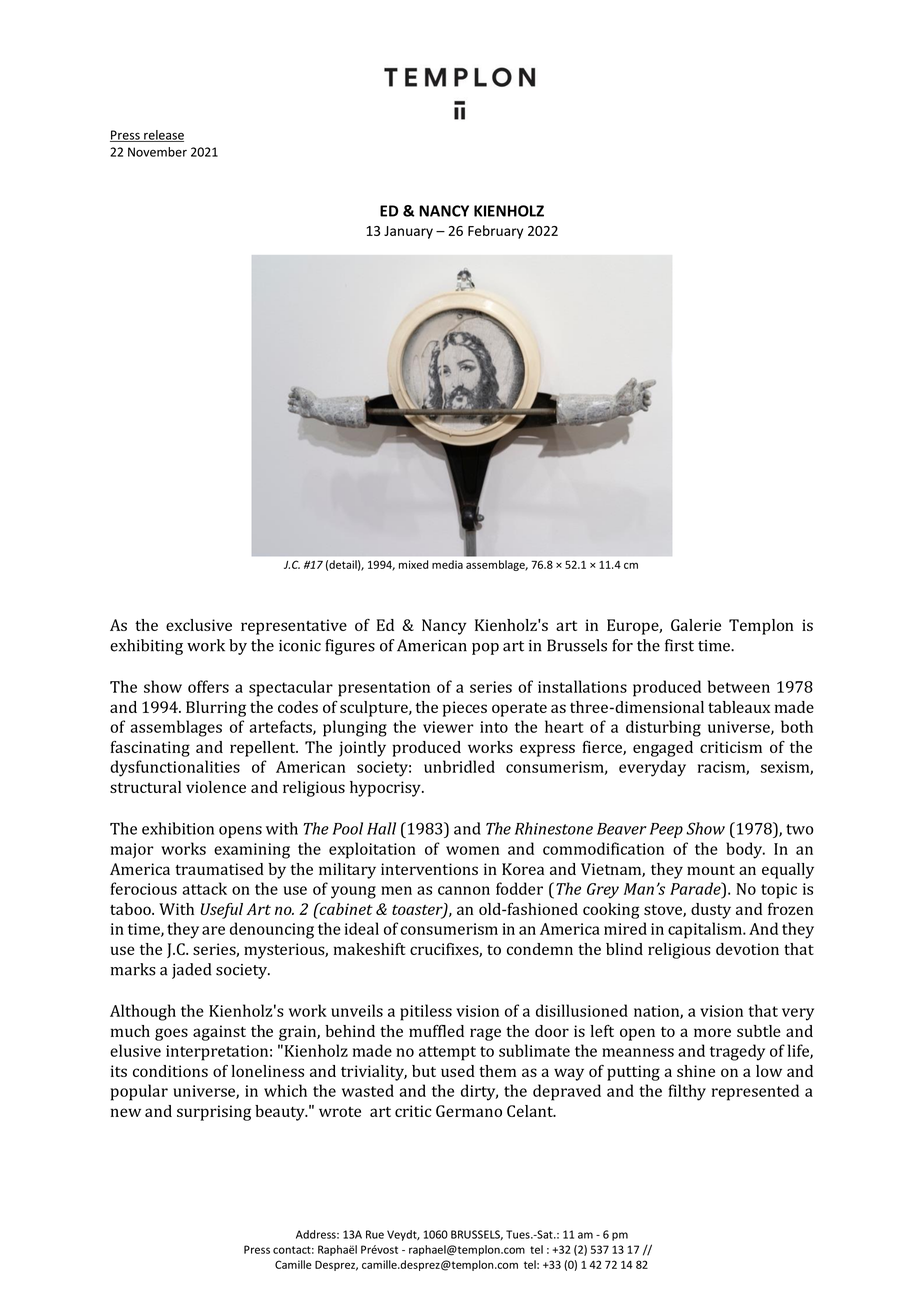 The height and width of the document is (1308, 924). Describe the element at coordinates (208, 686) in the document. I see `offers` at that location.
